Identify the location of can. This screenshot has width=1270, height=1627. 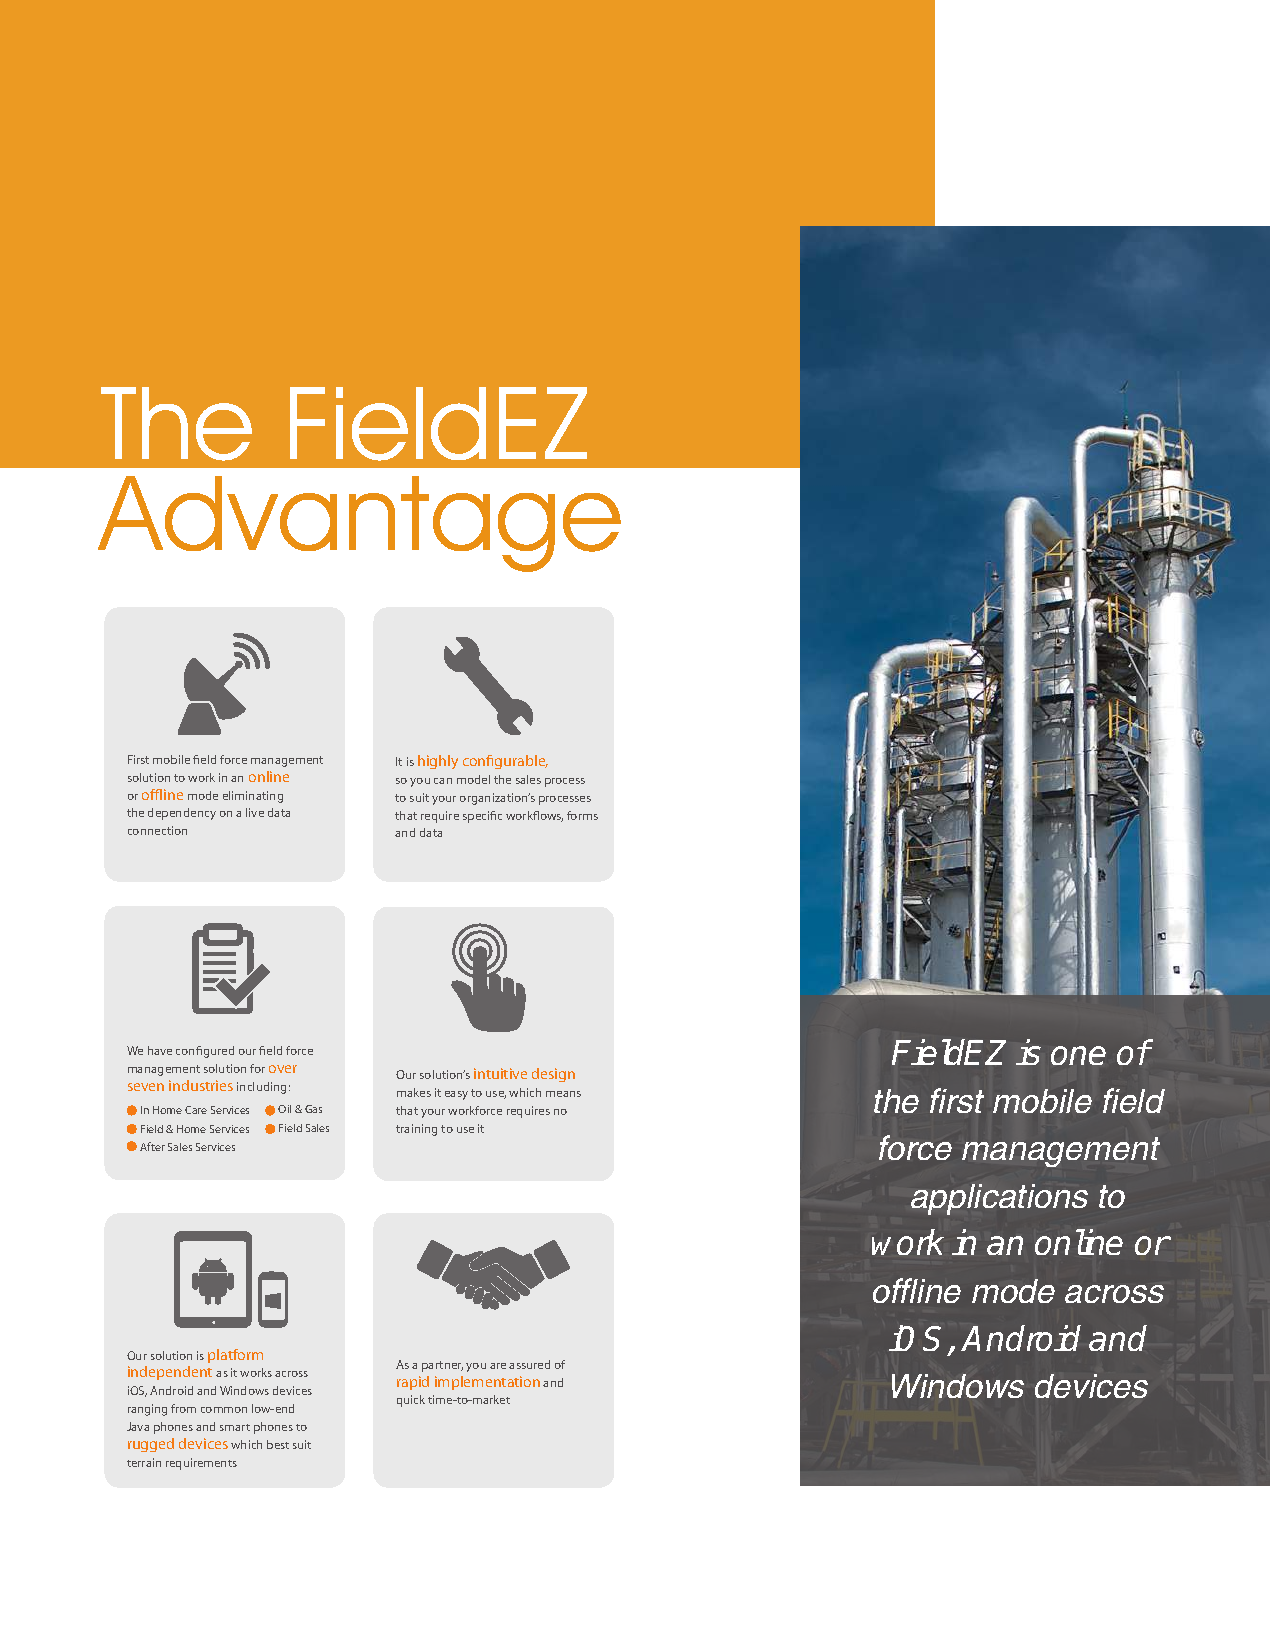
(443, 781).
